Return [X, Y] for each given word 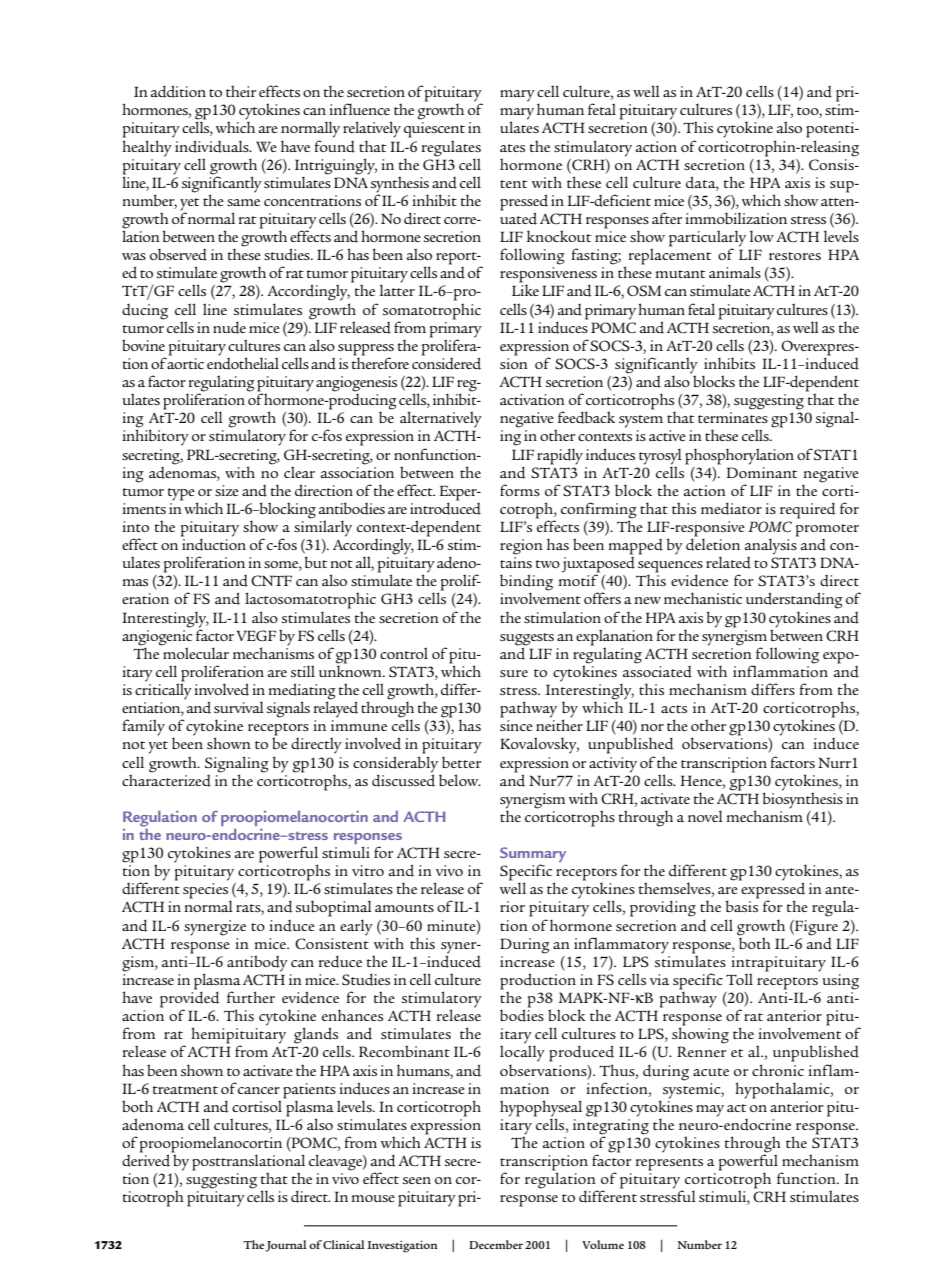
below [460, 780]
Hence [702, 780]
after [667, 218]
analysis [772, 545]
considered [446, 362]
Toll [739, 979]
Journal [286, 1246]
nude [229, 327]
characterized [166, 779]
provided [190, 999]
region [521, 547]
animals [735, 272]
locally [522, 1053]
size [227, 490]
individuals [213, 146]
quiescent [434, 130]
